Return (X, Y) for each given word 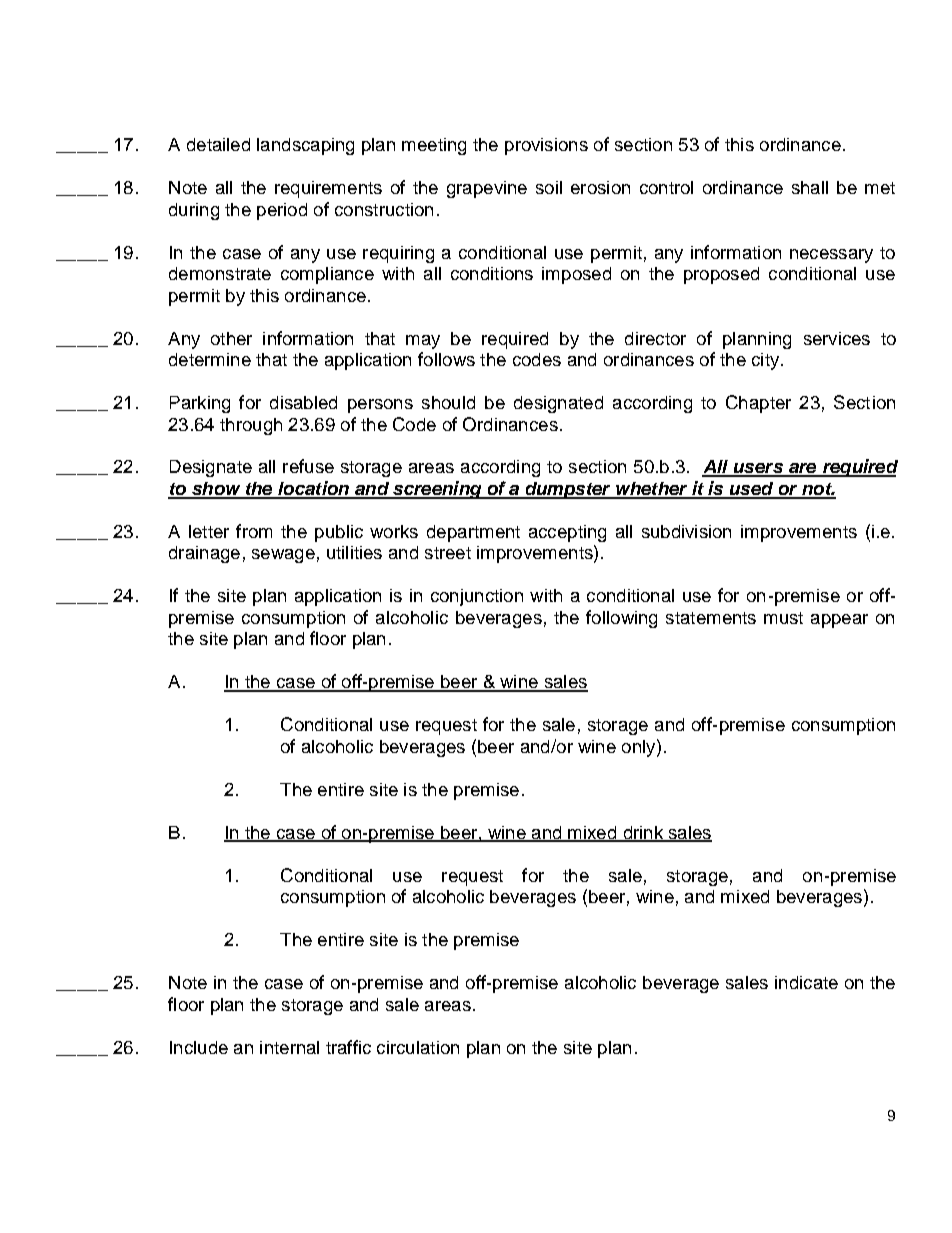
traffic (348, 1047)
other (231, 338)
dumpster (568, 490)
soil (549, 187)
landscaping (305, 146)
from (254, 531)
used (751, 490)
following (621, 619)
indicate (806, 982)
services (837, 338)
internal (289, 1047)
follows (446, 359)
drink (643, 833)
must (783, 618)
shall (810, 187)
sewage (283, 556)
